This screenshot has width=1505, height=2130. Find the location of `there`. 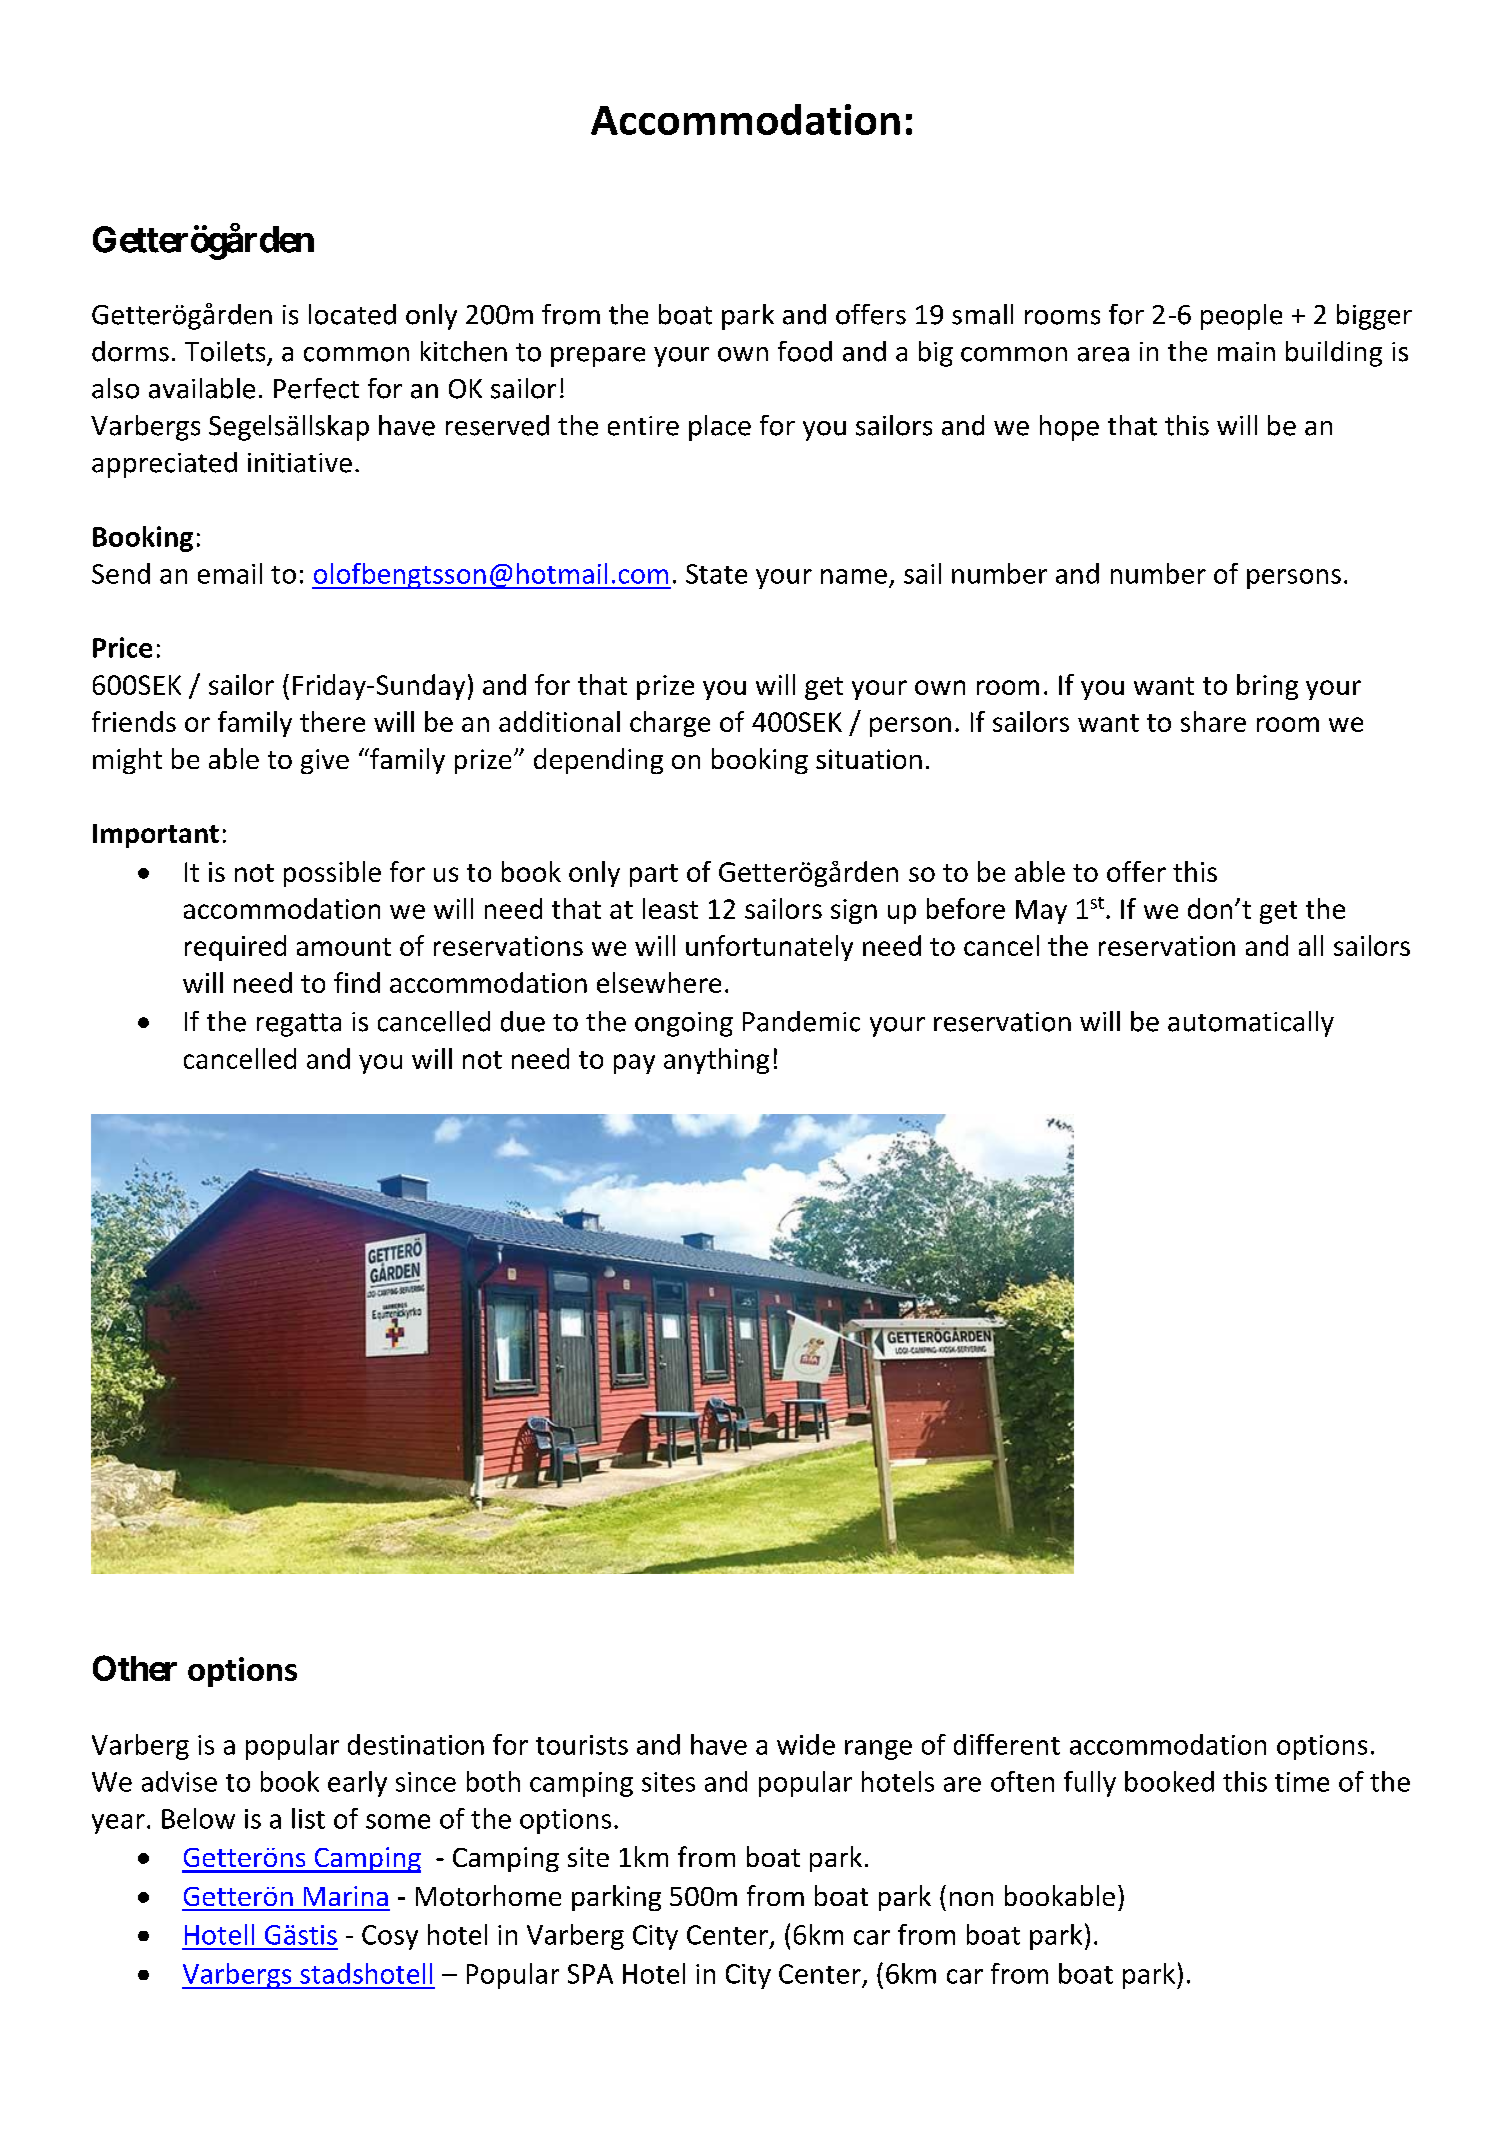

there is located at coordinates (332, 721).
